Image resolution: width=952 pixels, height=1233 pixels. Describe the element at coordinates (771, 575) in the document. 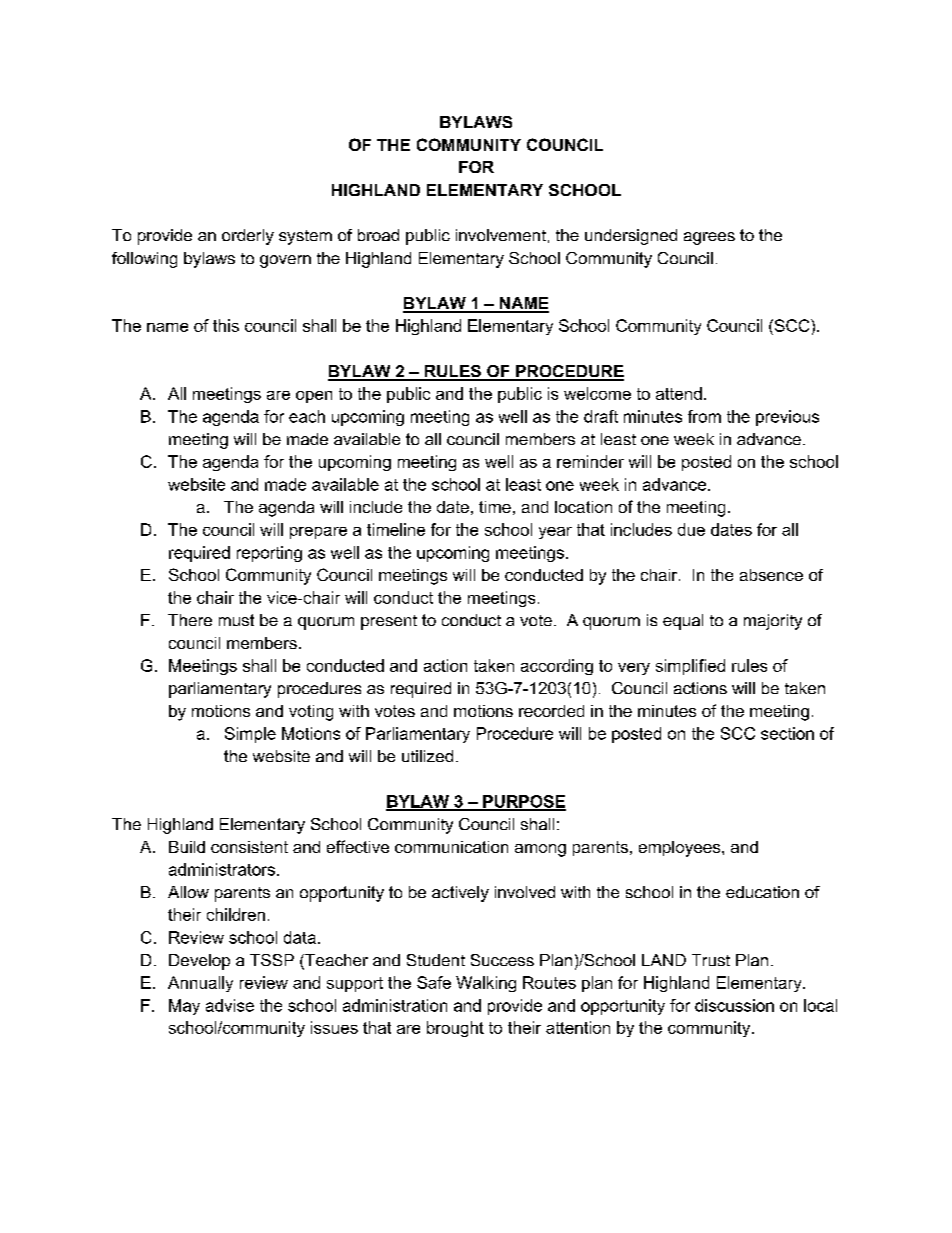

I see `absence` at that location.
